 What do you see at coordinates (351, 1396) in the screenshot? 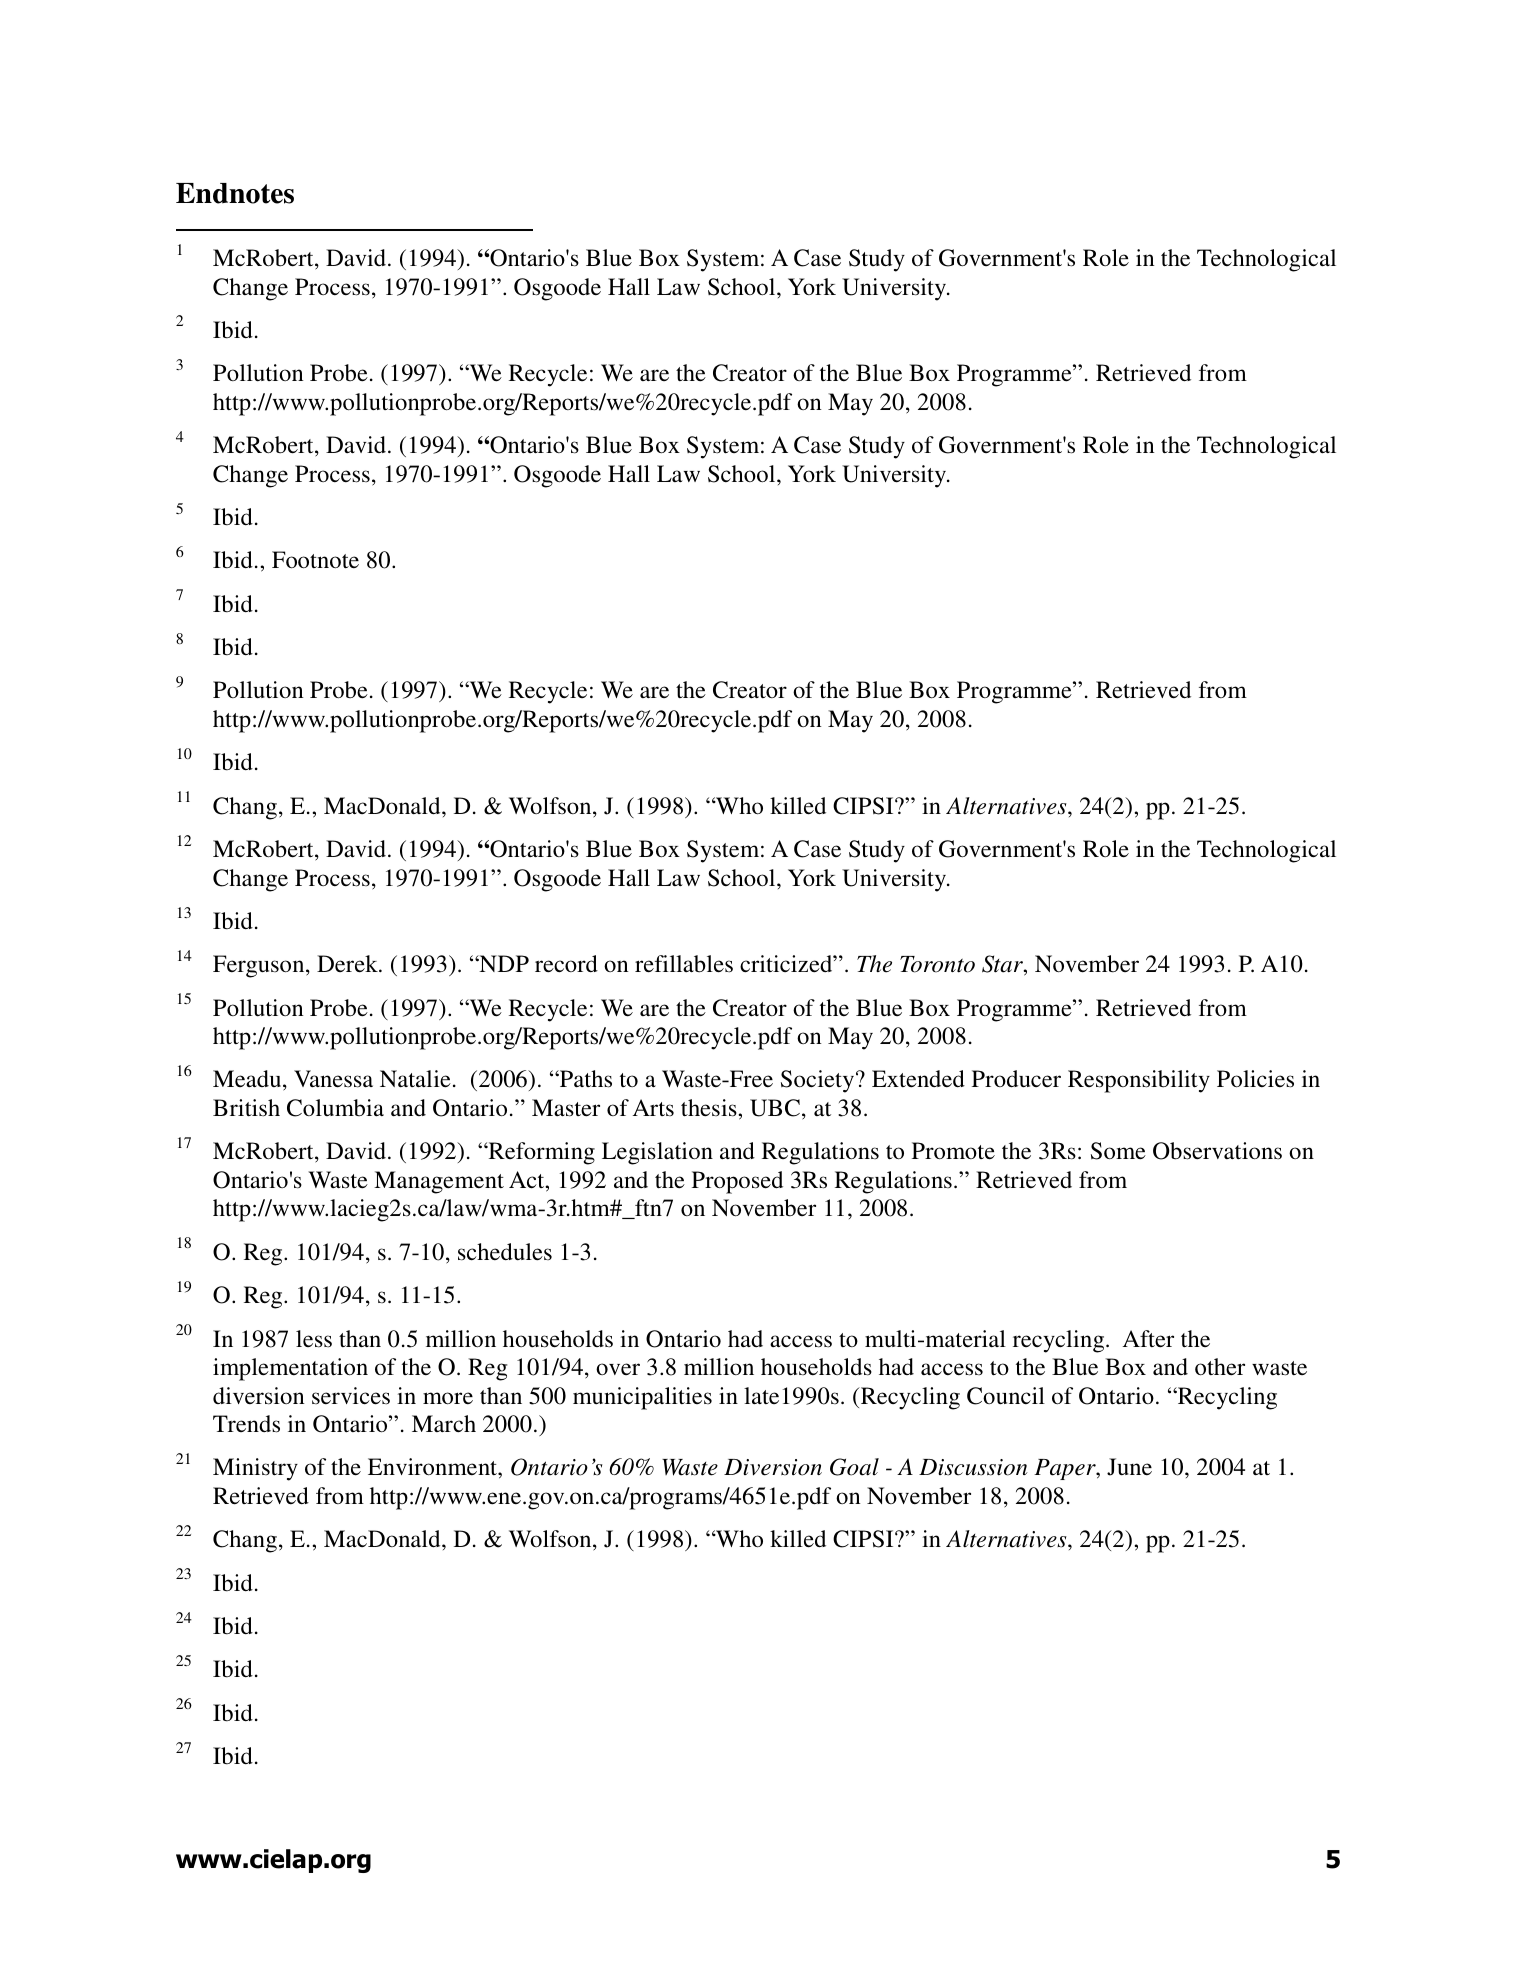
I see `services` at bounding box center [351, 1396].
